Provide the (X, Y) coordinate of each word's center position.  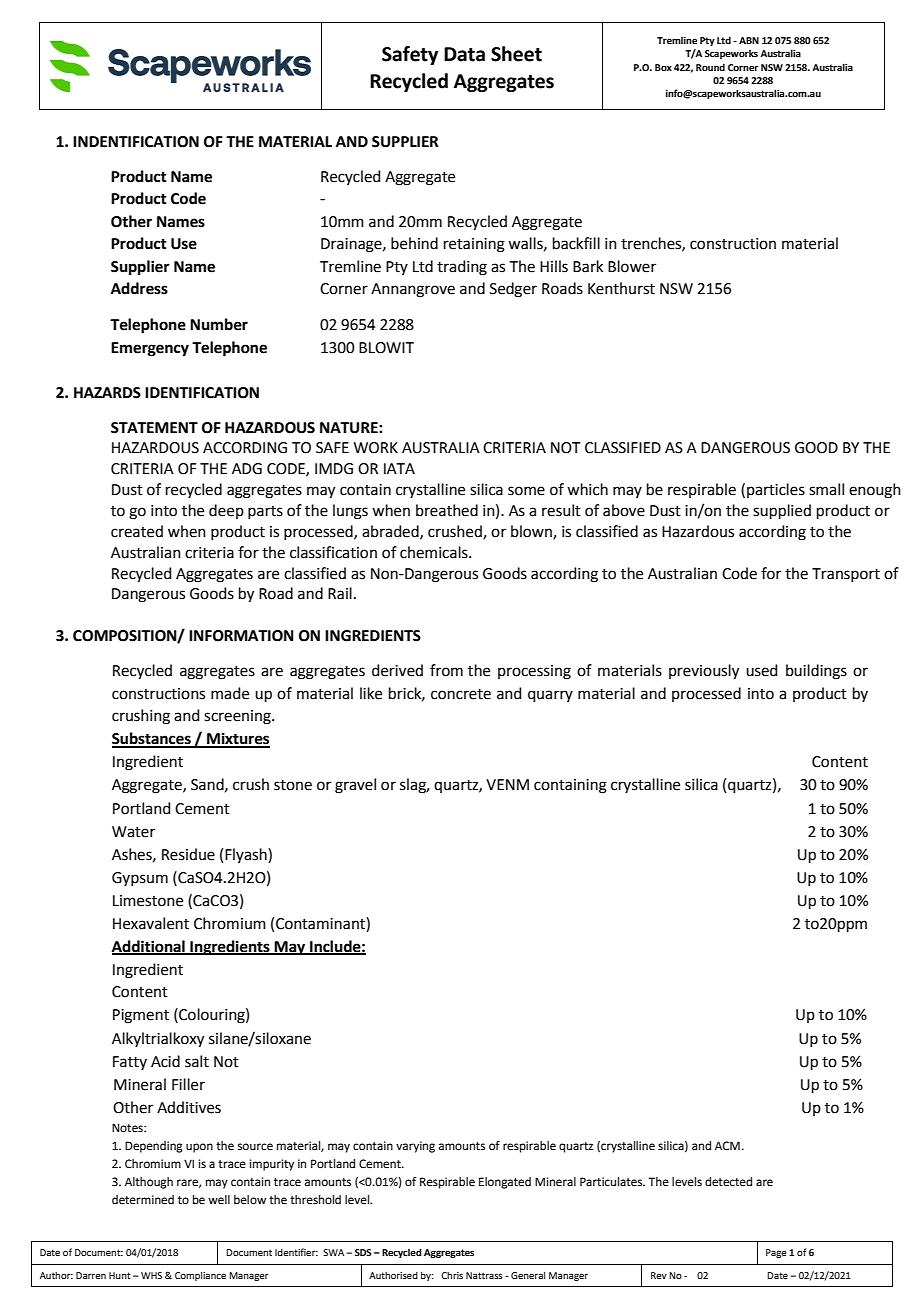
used (762, 670)
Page (776, 1253)
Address (139, 288)
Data (464, 54)
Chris (452, 1275)
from (446, 670)
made (230, 693)
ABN (749, 40)
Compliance (200, 1276)
